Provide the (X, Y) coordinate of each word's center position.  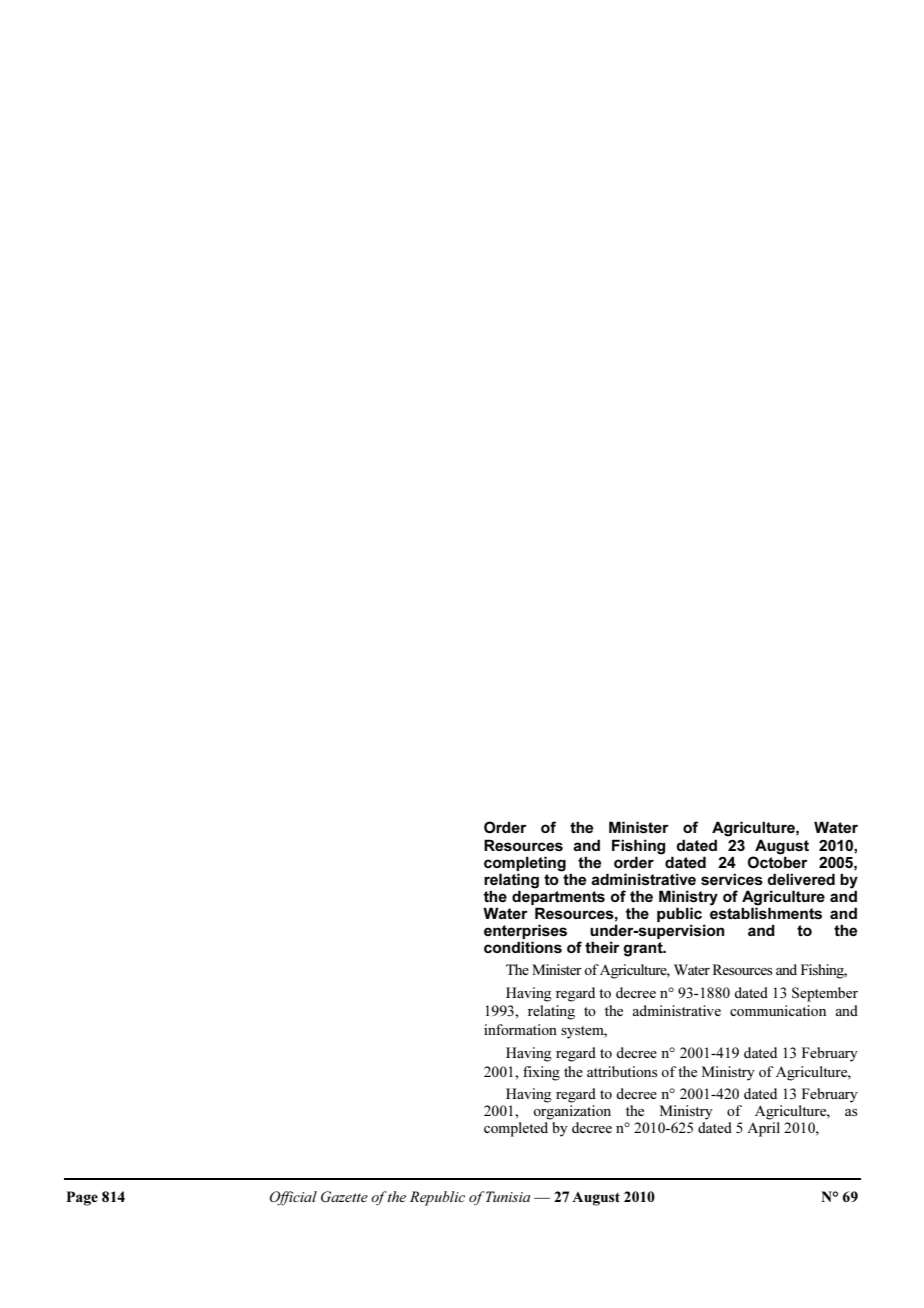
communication (778, 1010)
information (520, 1029)
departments (558, 896)
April (763, 1129)
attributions (622, 1071)
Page (82, 1198)
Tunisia (508, 1196)
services (732, 879)
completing (525, 864)
